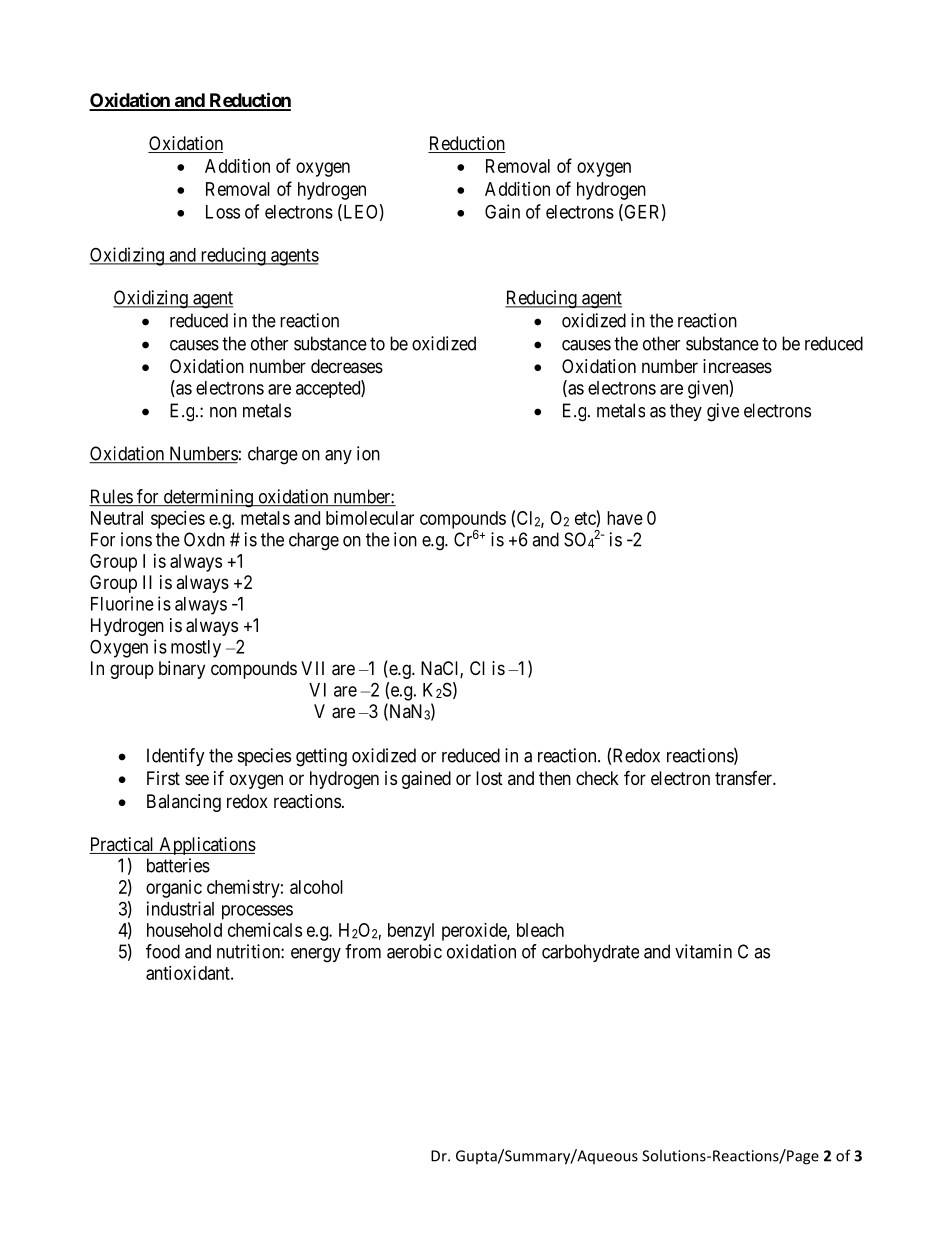  What do you see at coordinates (182, 670) in the document?
I see `binary` at bounding box center [182, 670].
